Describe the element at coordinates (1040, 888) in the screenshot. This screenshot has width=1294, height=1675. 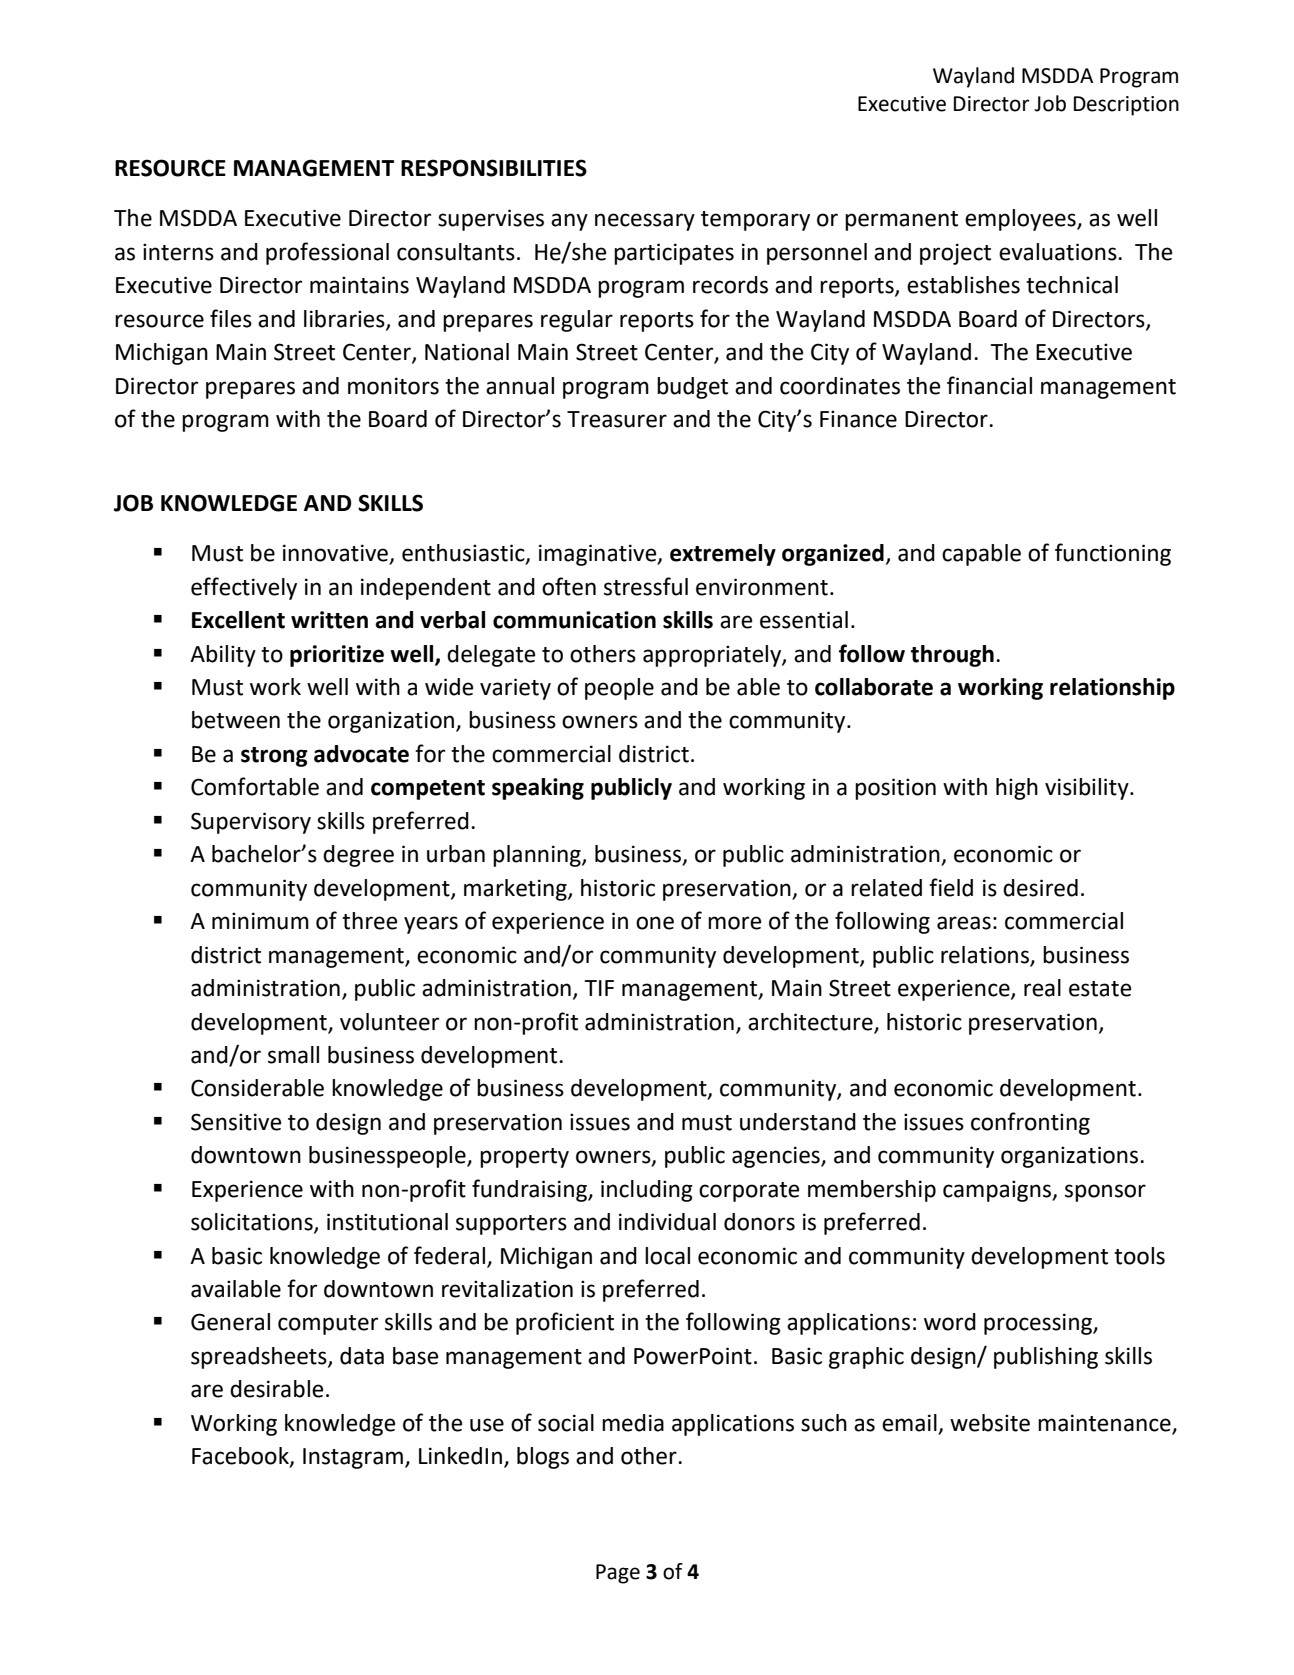
I see `desired` at that location.
